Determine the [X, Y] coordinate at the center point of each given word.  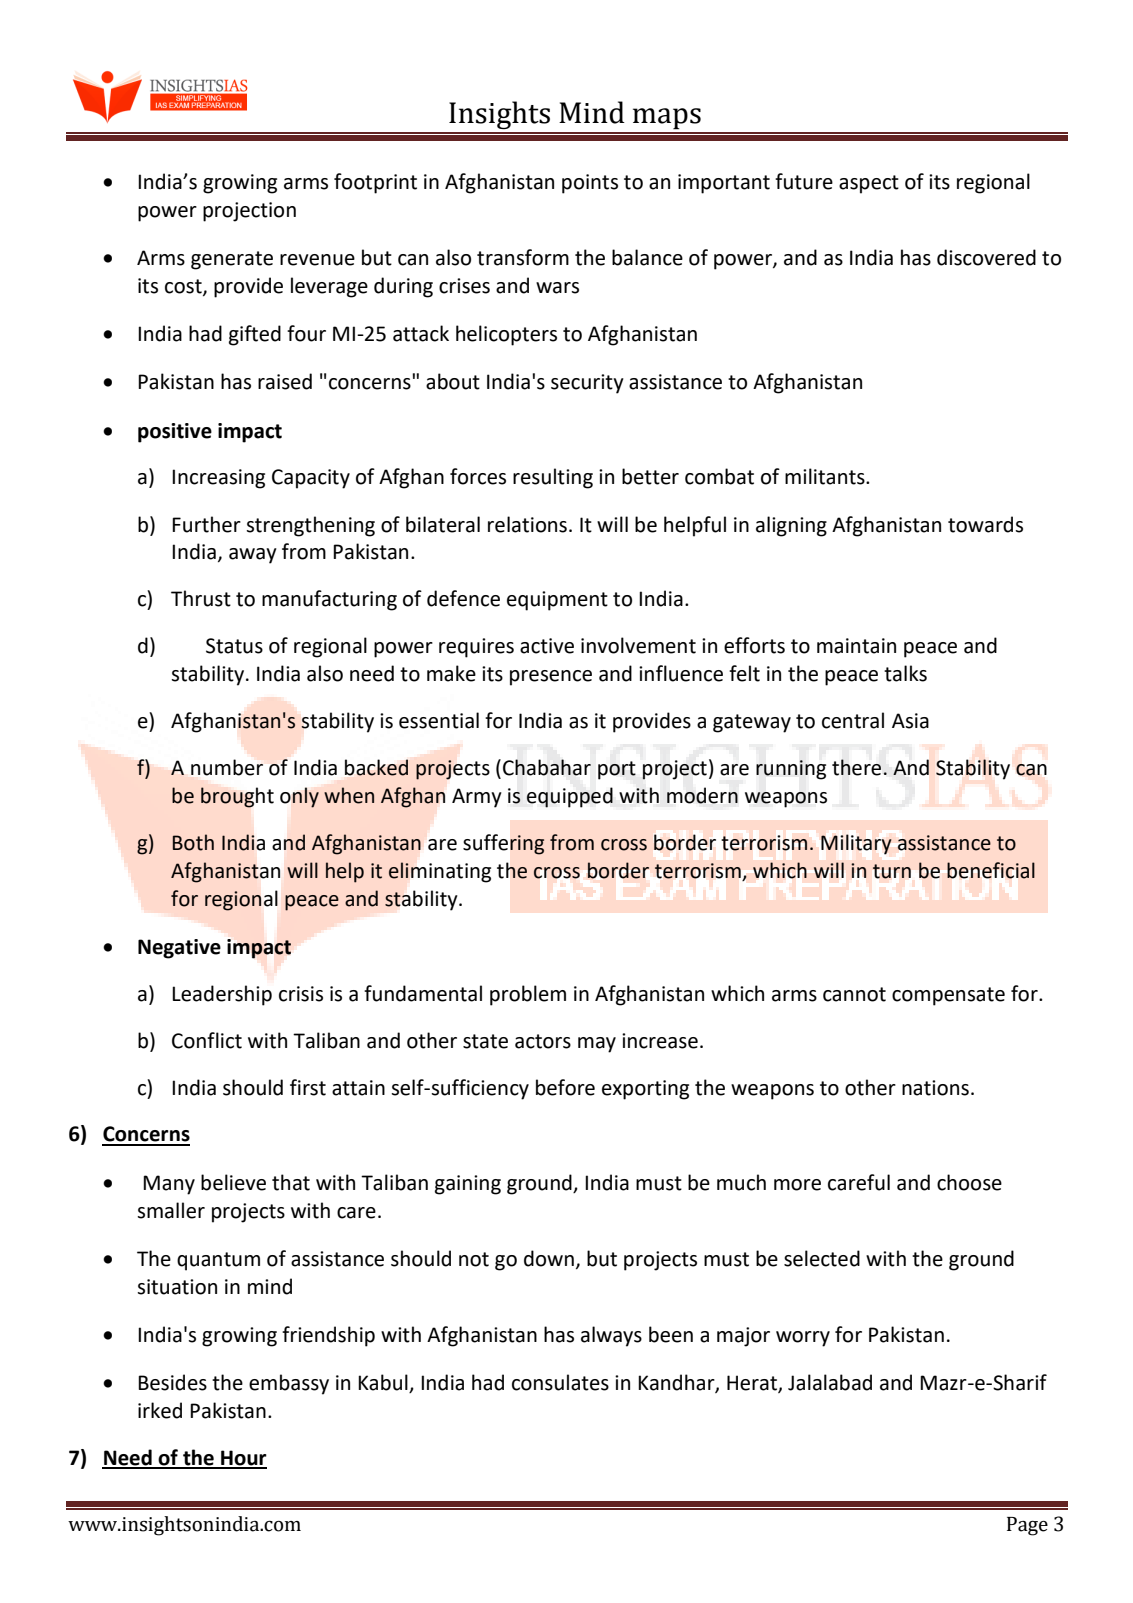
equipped [570, 797]
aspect [869, 184]
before [565, 1087]
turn [892, 871]
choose [969, 1182]
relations [527, 524]
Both [193, 842]
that [291, 1182]
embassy [289, 1384]
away [253, 556]
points [590, 184]
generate [232, 260]
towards [985, 524]
